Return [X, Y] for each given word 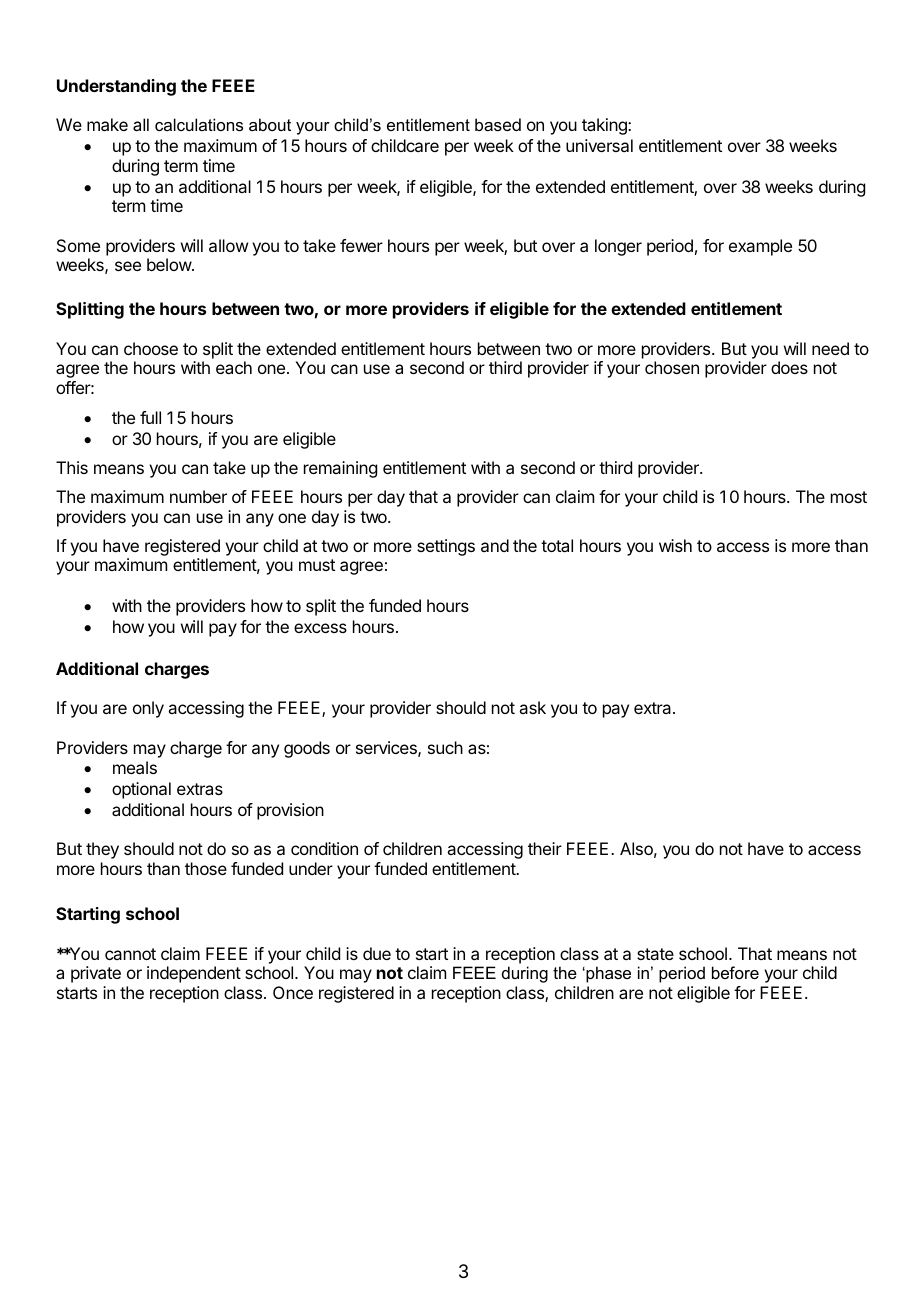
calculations [199, 124]
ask [532, 707]
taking [605, 126]
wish [675, 545]
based [498, 124]
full [150, 417]
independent [194, 974]
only [148, 709]
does [789, 367]
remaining [340, 469]
